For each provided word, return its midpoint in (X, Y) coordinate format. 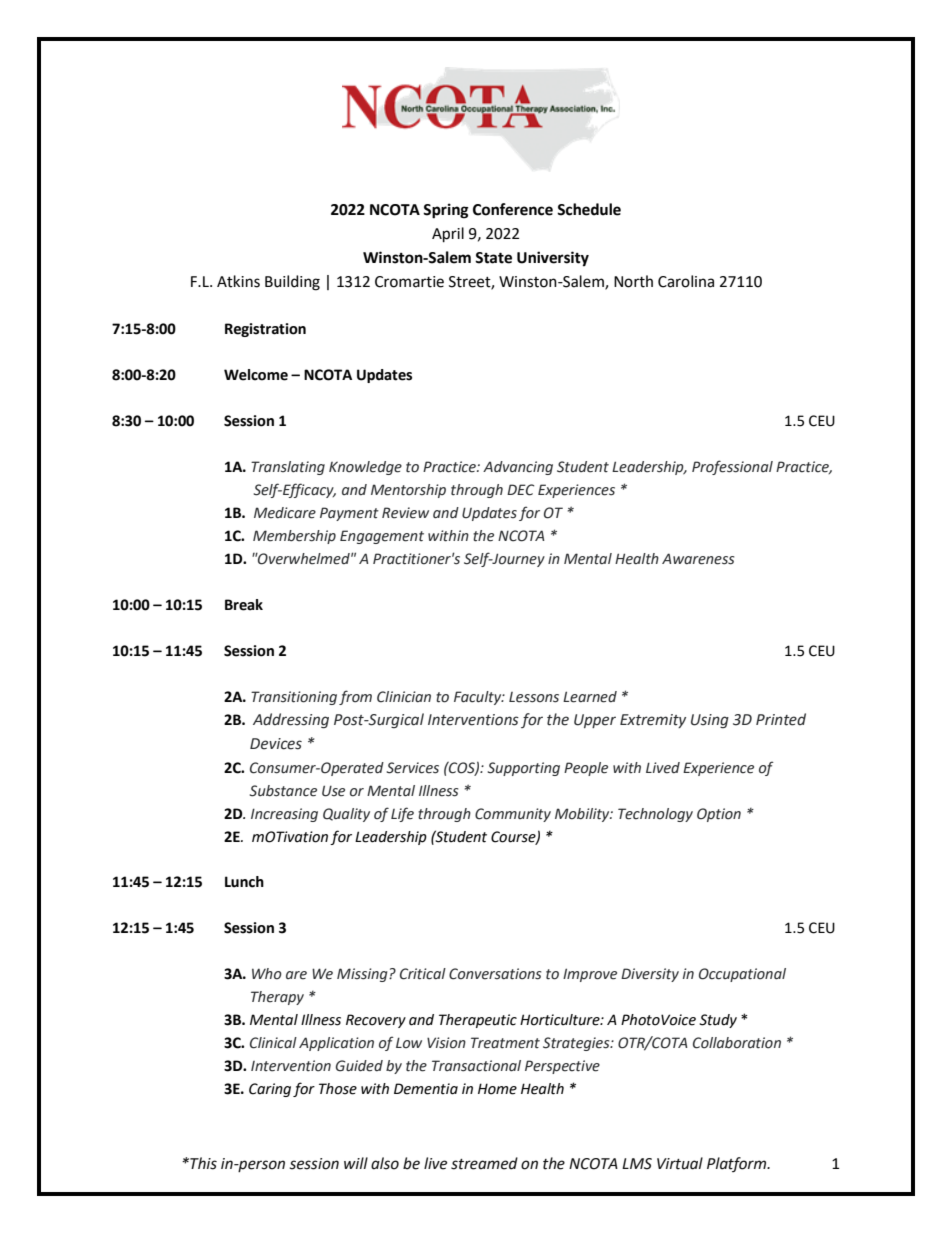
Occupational (742, 975)
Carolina (686, 281)
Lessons (534, 697)
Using (710, 721)
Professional (732, 467)
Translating (288, 468)
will (356, 1163)
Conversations (495, 974)
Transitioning (294, 698)
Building (292, 283)
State (493, 258)
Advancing (518, 468)
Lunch (244, 882)
